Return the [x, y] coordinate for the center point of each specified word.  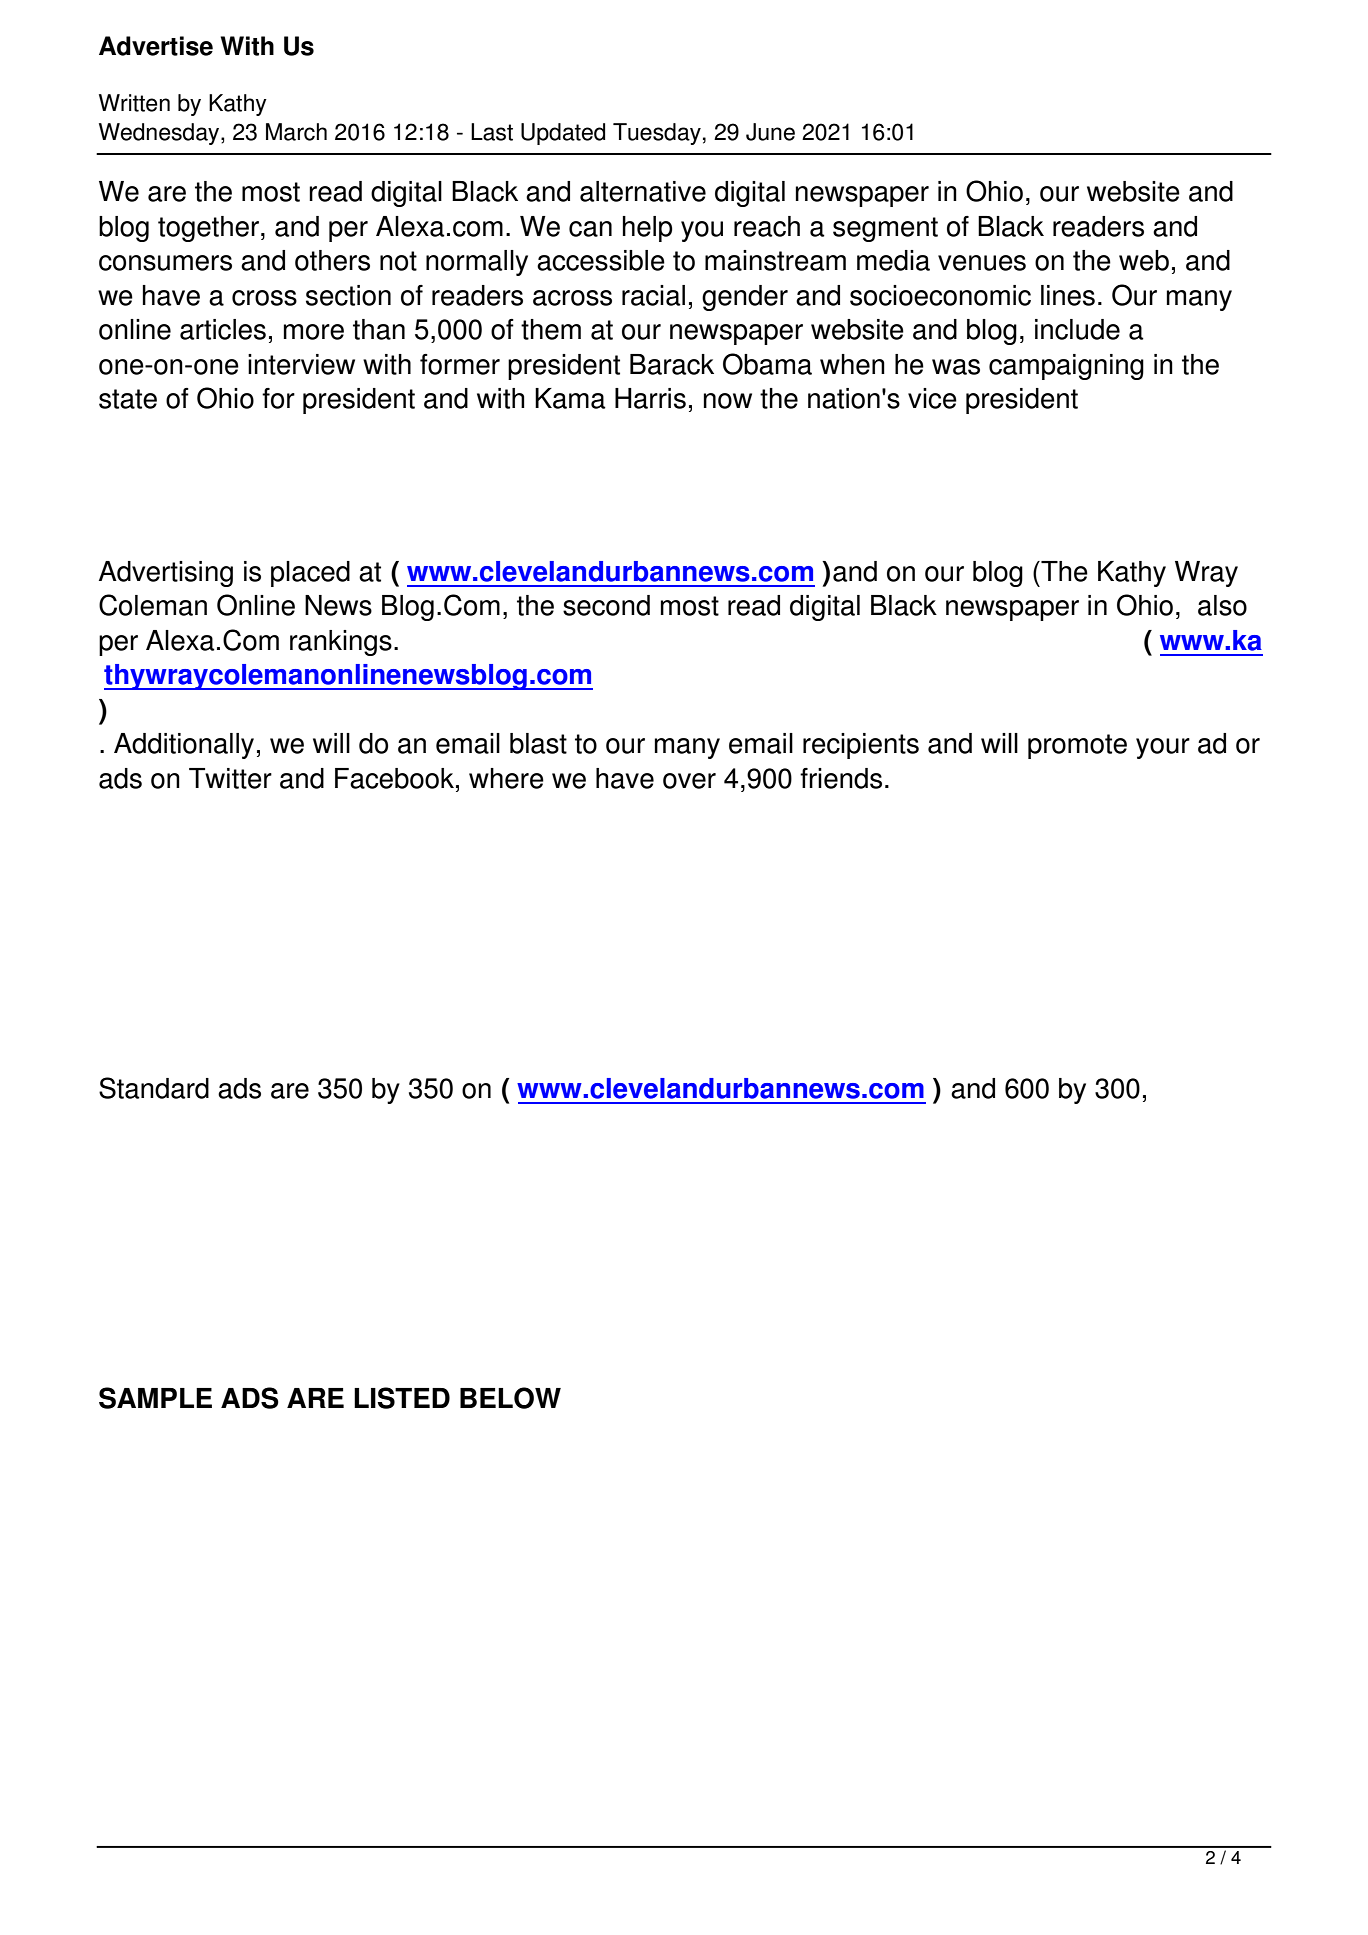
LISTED [402, 1398]
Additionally [184, 746]
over [689, 781]
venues [982, 263]
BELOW [510, 1398]
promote [1077, 746]
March [296, 132]
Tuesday [657, 134]
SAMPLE [155, 1398]
